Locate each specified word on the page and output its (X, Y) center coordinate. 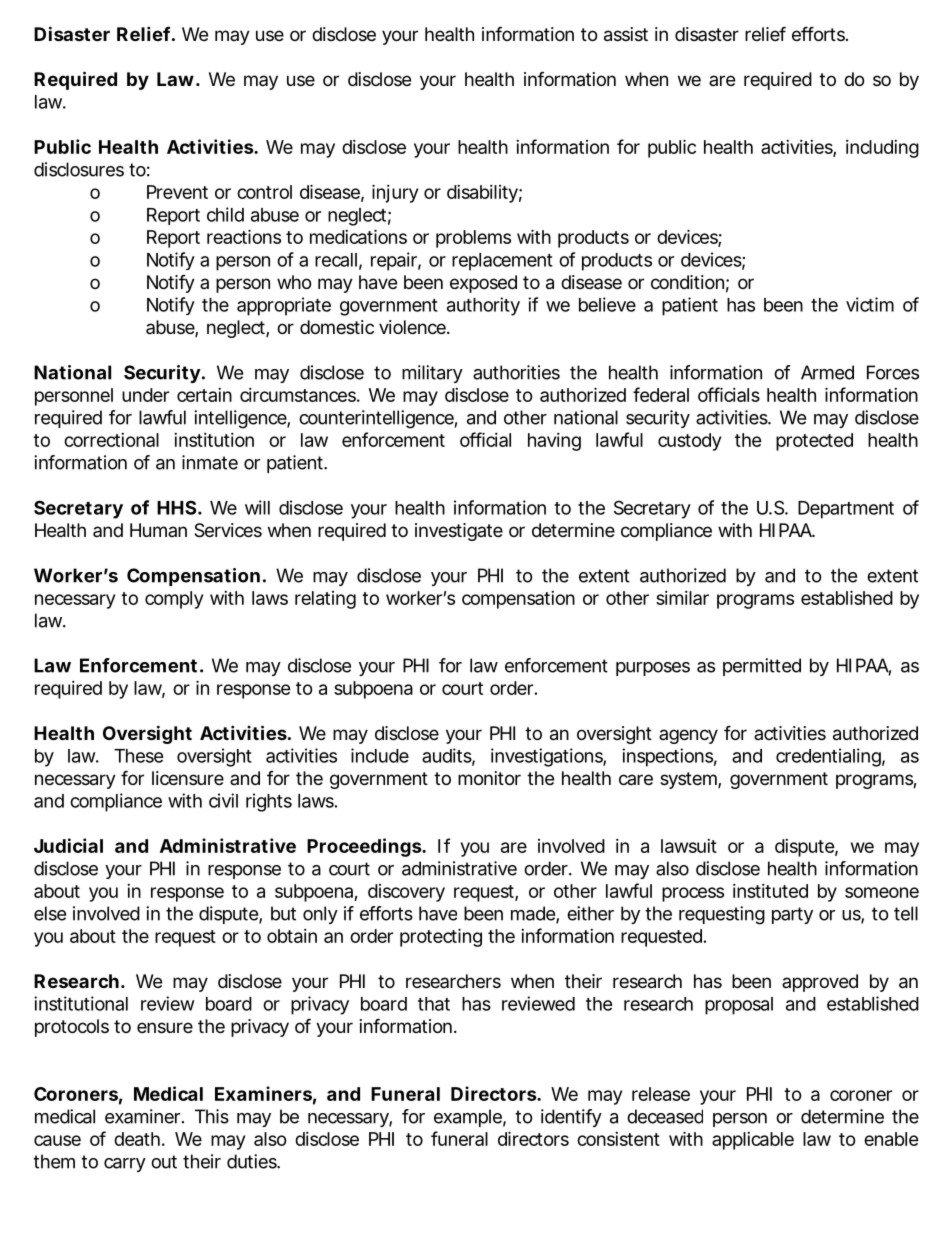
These (139, 756)
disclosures (79, 169)
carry (125, 1165)
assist (626, 34)
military (432, 374)
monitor (489, 778)
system (690, 780)
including (882, 149)
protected (814, 442)
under (145, 395)
